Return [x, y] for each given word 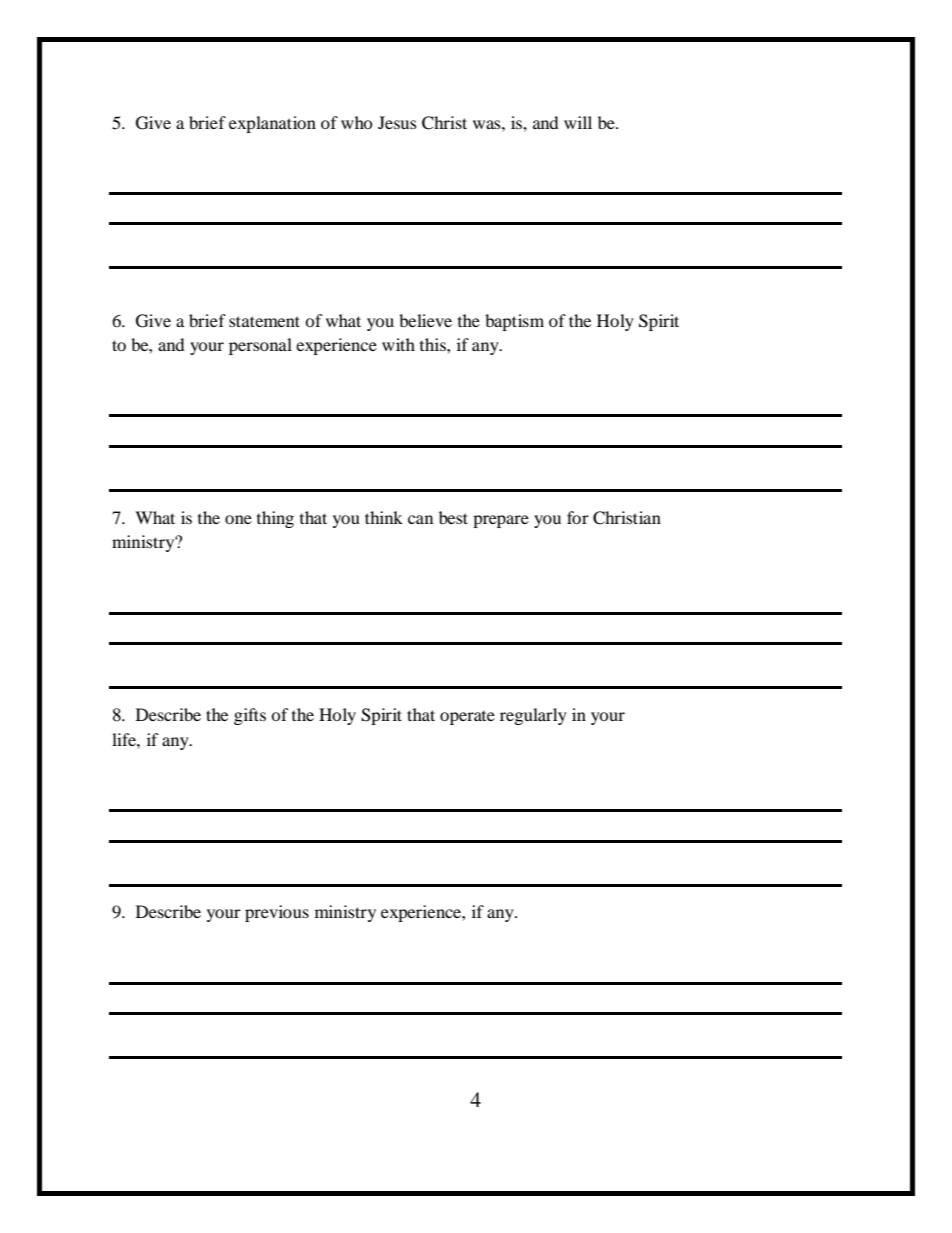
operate [467, 717]
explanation [272, 124]
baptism [514, 322]
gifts [250, 716]
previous [277, 913]
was [488, 124]
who [356, 122]
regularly [533, 716]
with [398, 344]
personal [260, 346]
